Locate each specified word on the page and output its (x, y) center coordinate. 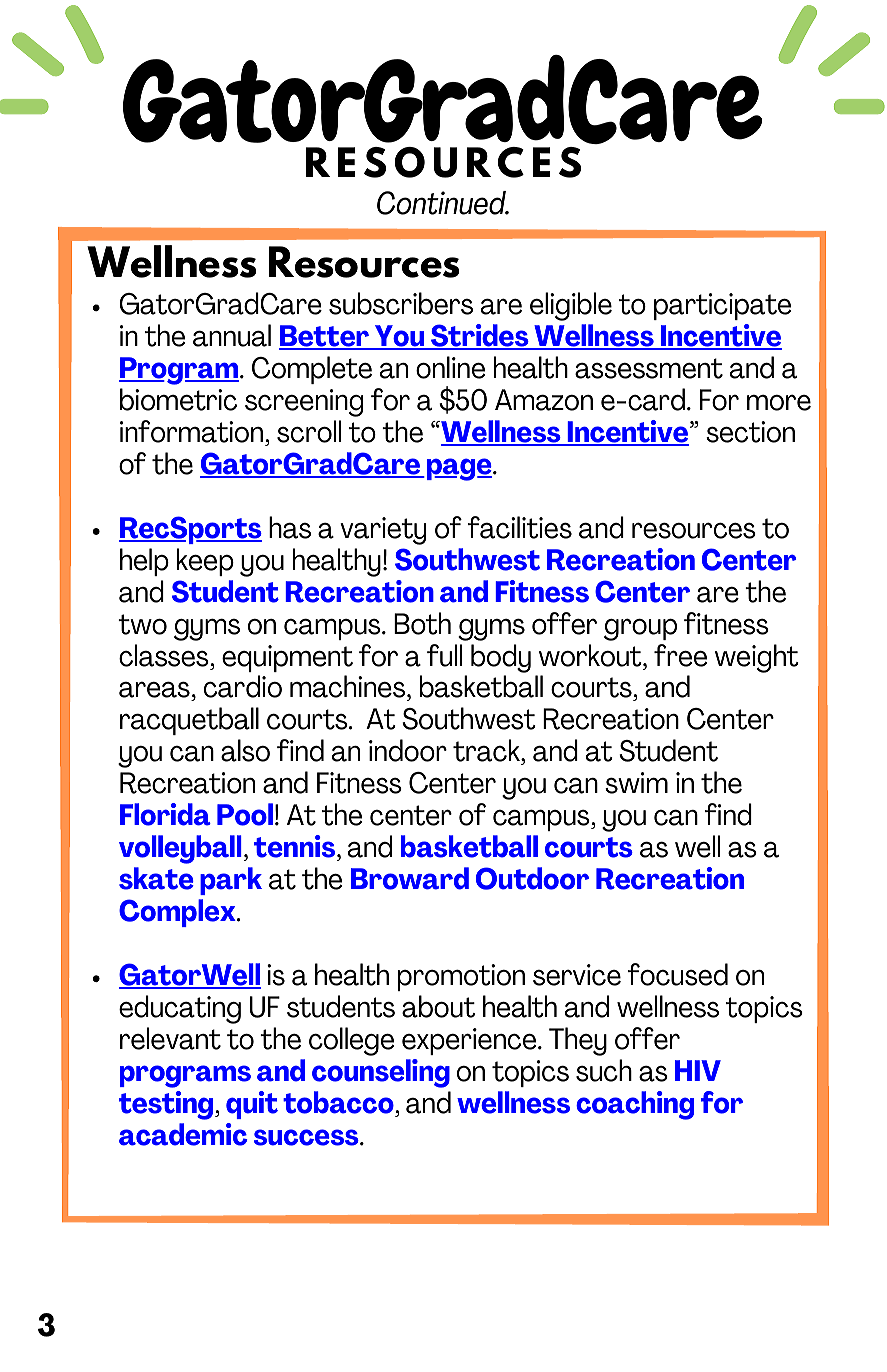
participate (723, 306)
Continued (442, 203)
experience (470, 1041)
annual (232, 335)
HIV (698, 1070)
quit (252, 1105)
